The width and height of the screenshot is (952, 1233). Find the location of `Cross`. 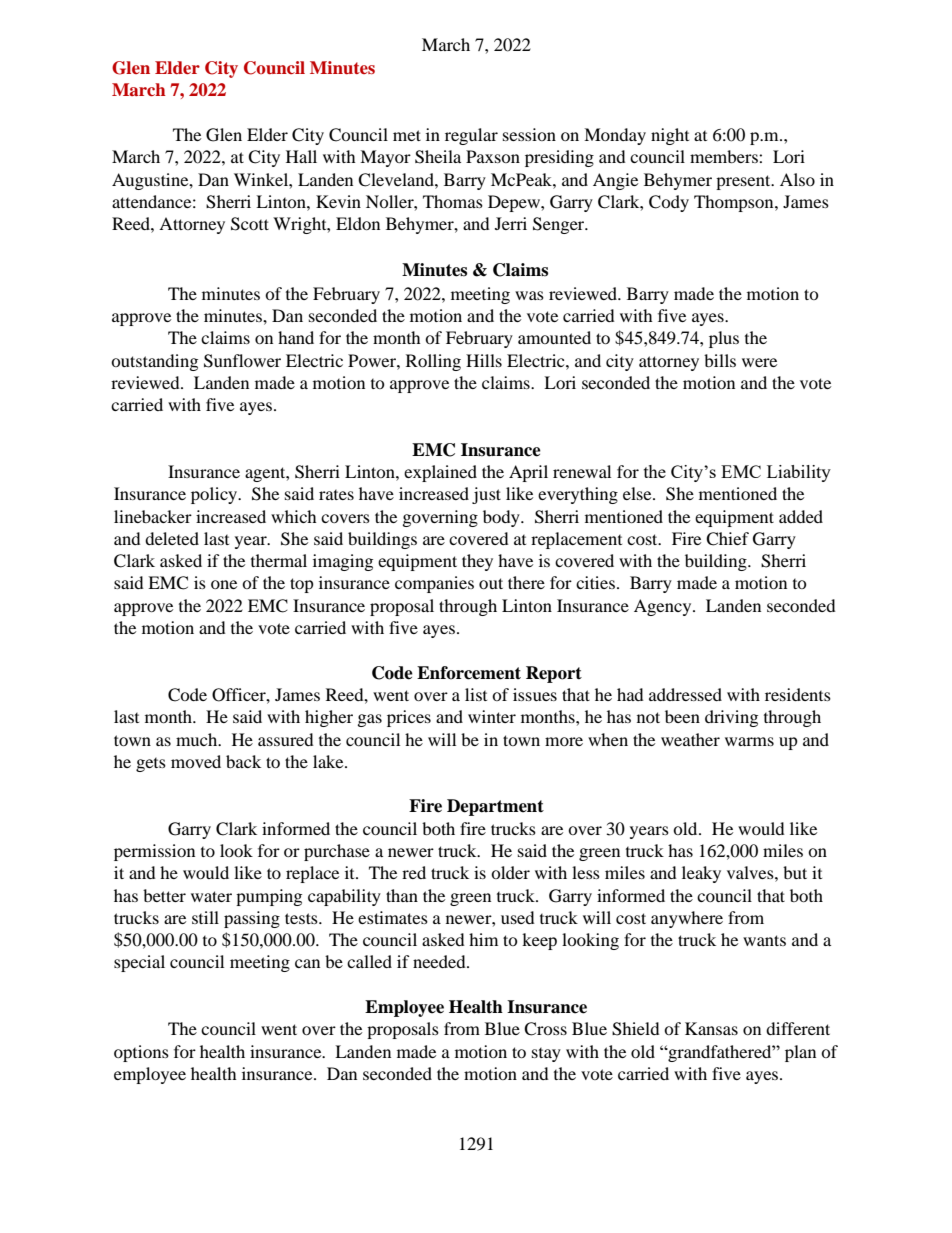

Cross is located at coordinates (545, 1029).
